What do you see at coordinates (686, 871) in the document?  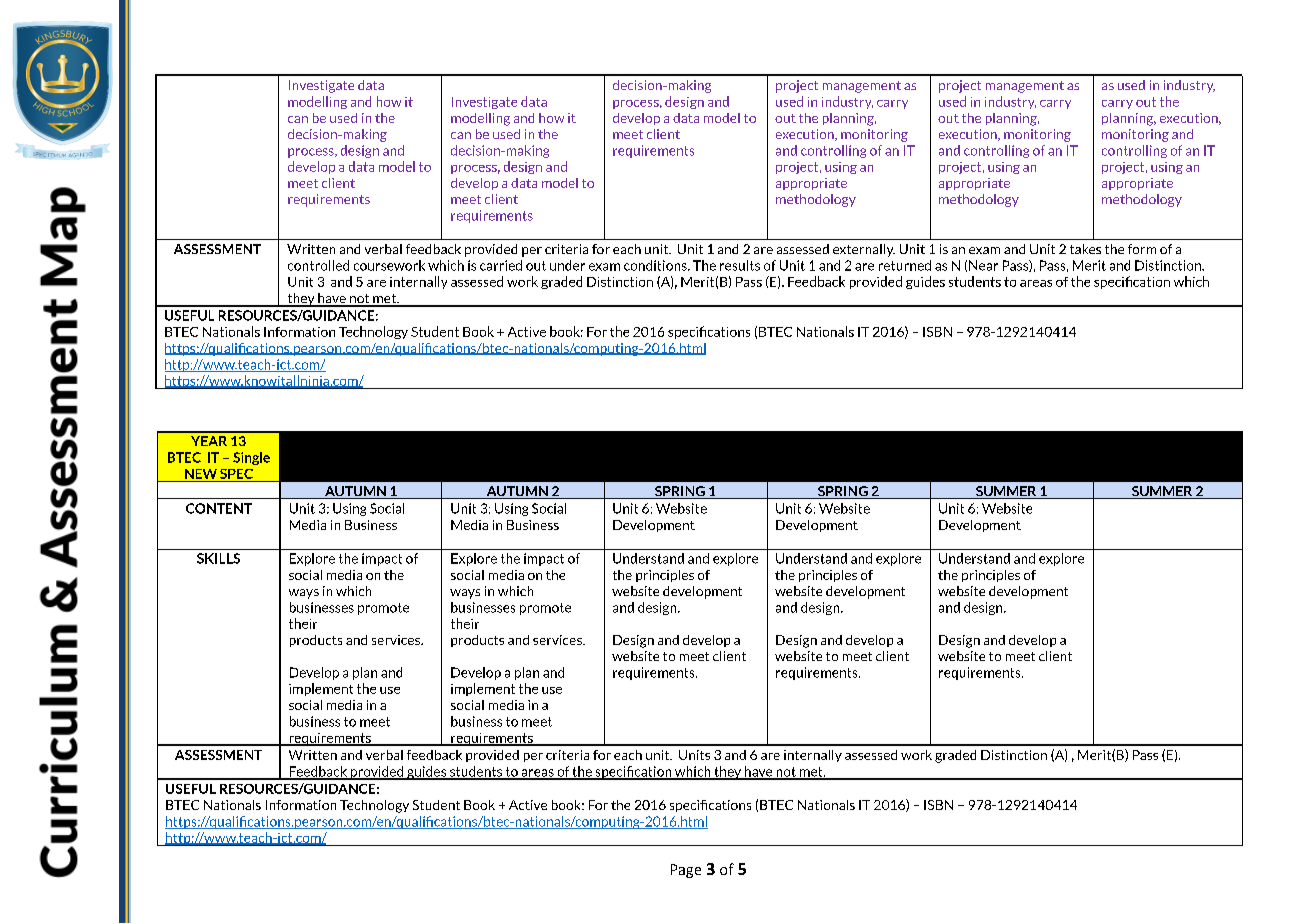 I see `Page` at bounding box center [686, 871].
